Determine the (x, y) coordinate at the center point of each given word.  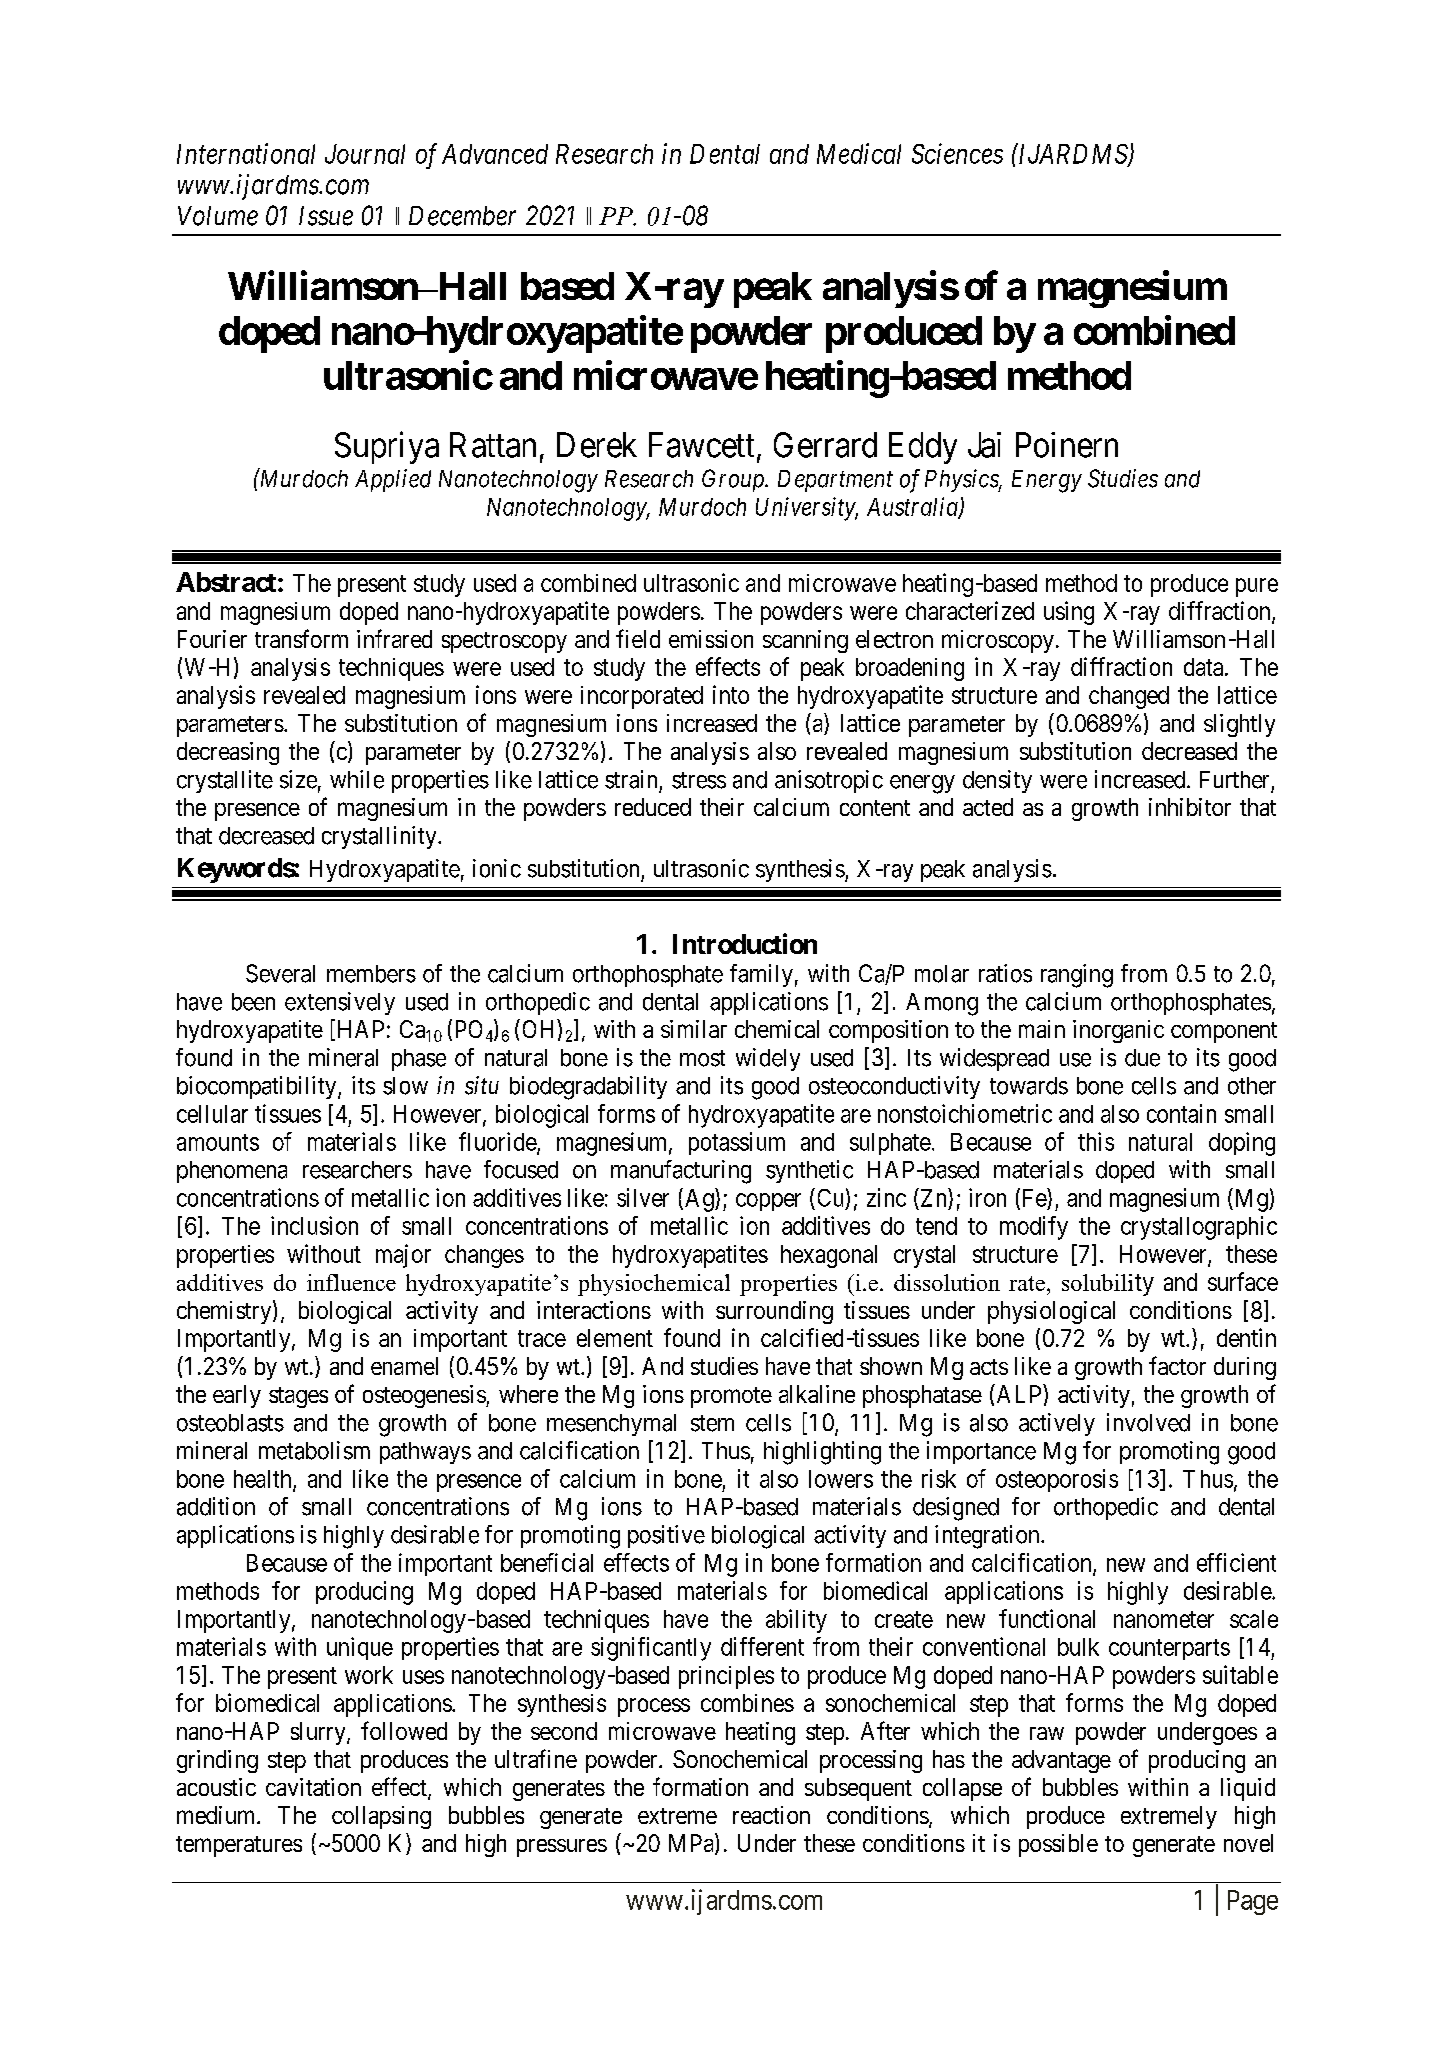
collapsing (381, 1817)
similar (694, 1029)
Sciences (957, 153)
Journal (365, 154)
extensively (340, 1003)
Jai (984, 445)
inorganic (1118, 1031)
